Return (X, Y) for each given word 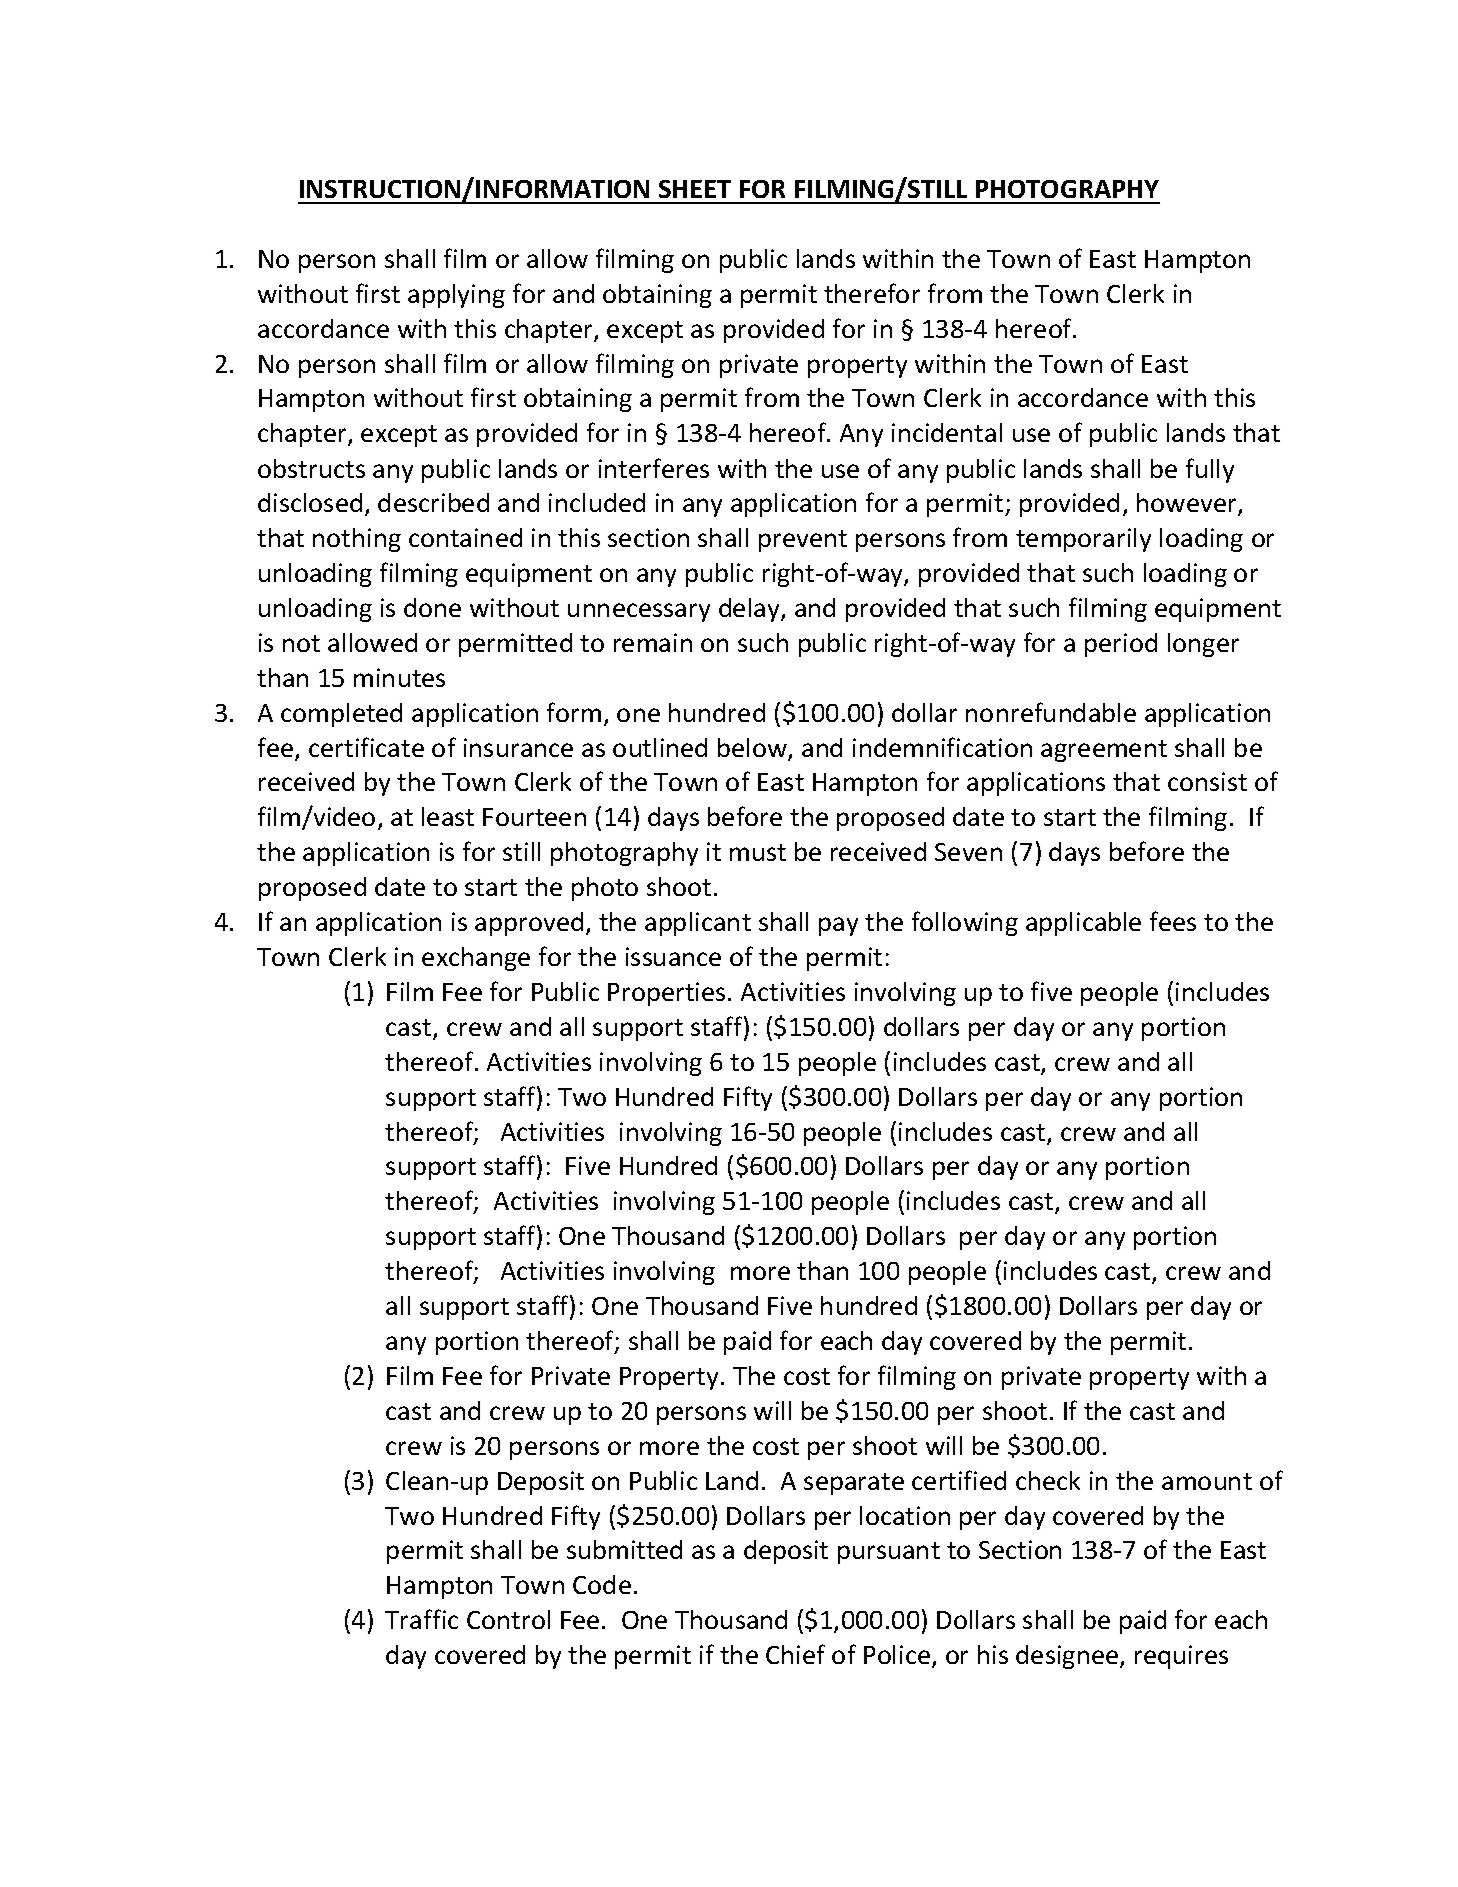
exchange (476, 959)
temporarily (1083, 540)
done (432, 607)
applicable (1083, 924)
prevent (803, 541)
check (1048, 1480)
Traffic (421, 1619)
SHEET (695, 189)
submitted (624, 1549)
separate (854, 1484)
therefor (872, 293)
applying (456, 296)
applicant (698, 924)
